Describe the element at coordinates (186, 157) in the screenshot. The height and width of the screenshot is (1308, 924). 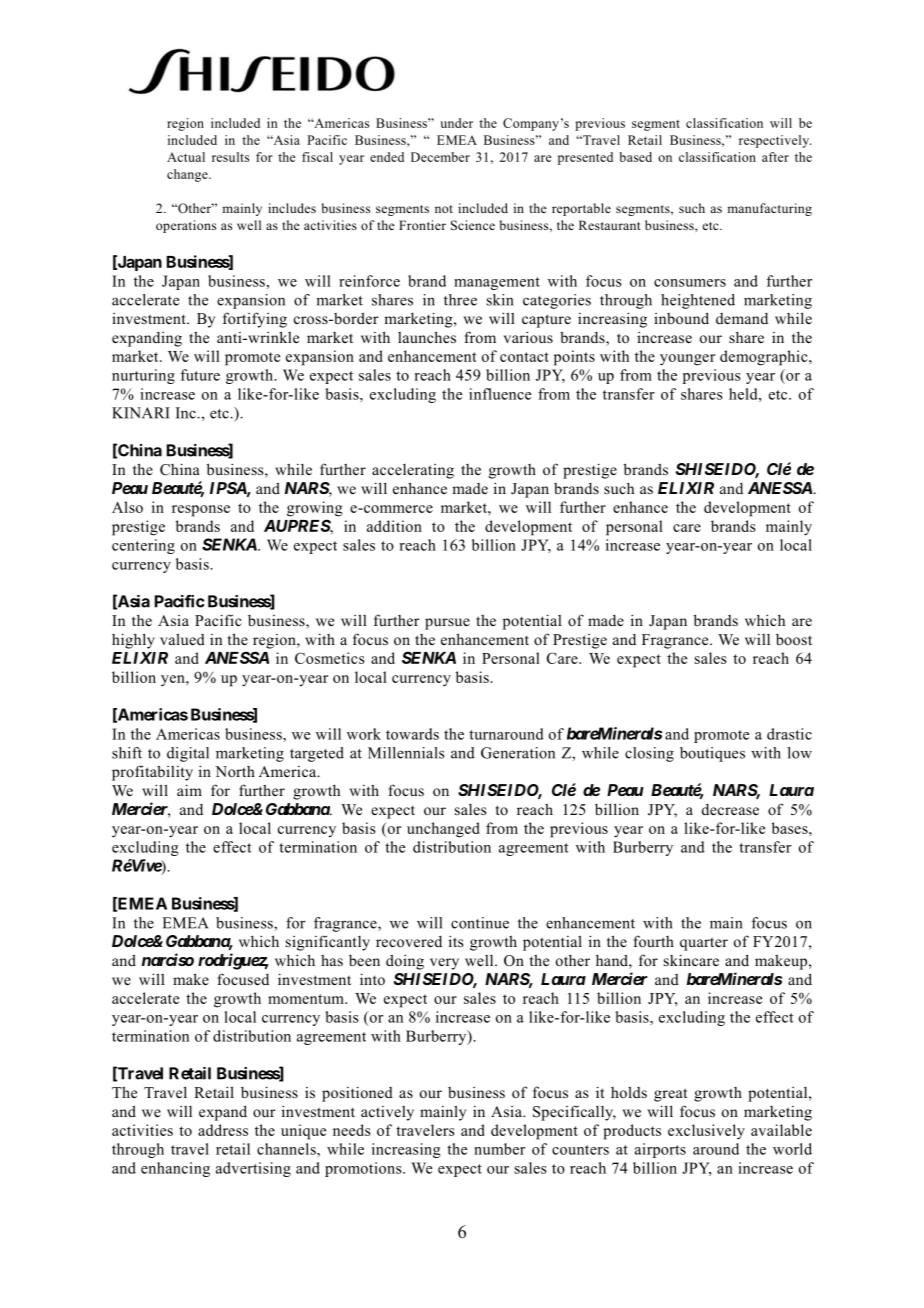
I see `Actual` at that location.
